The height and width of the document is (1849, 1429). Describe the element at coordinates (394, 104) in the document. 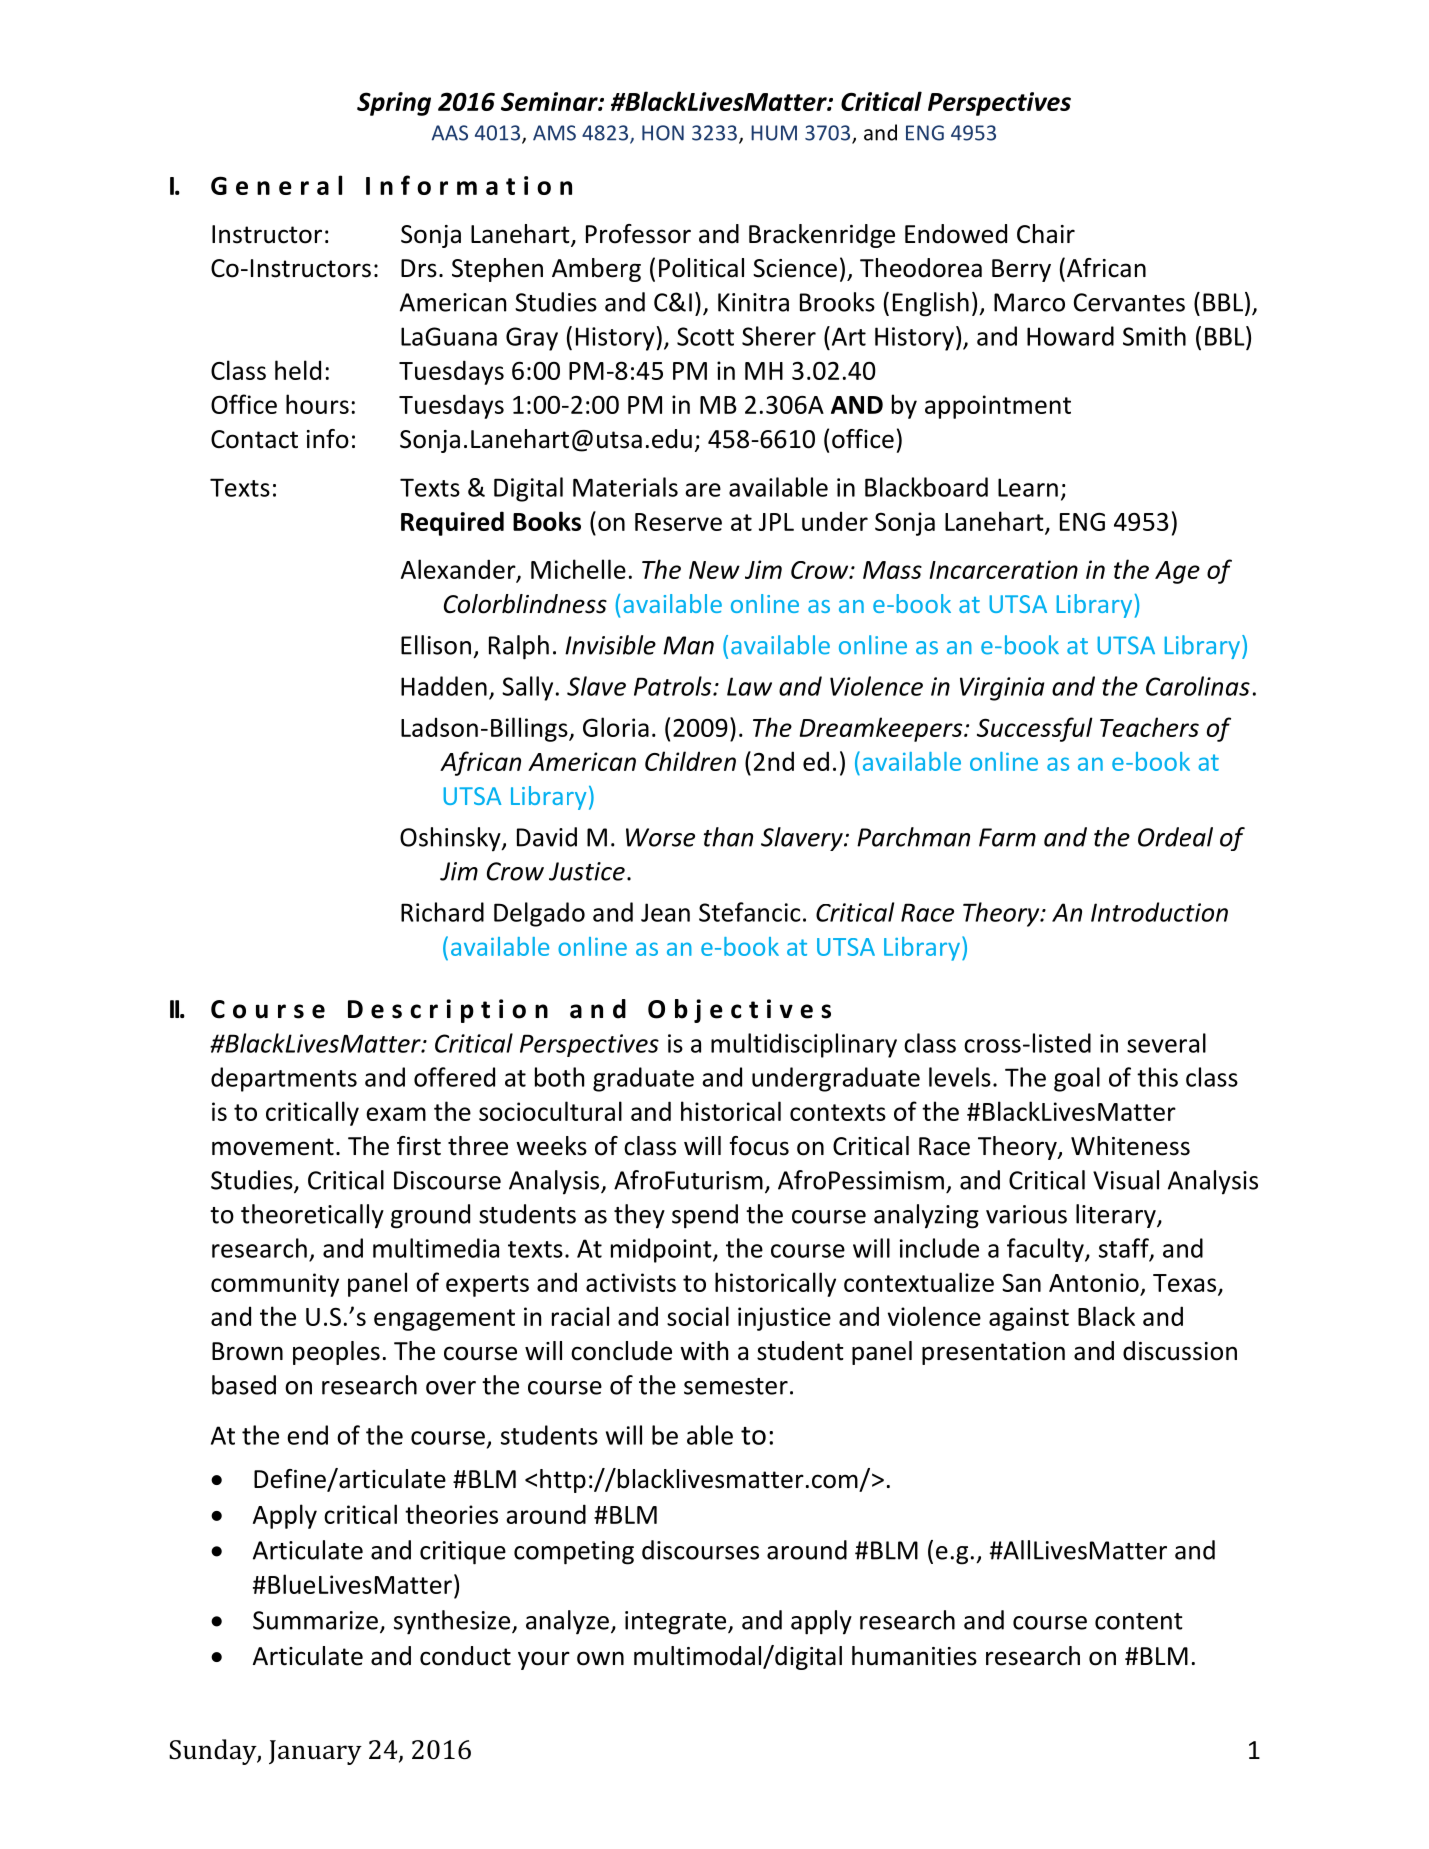

I see `Spring` at that location.
